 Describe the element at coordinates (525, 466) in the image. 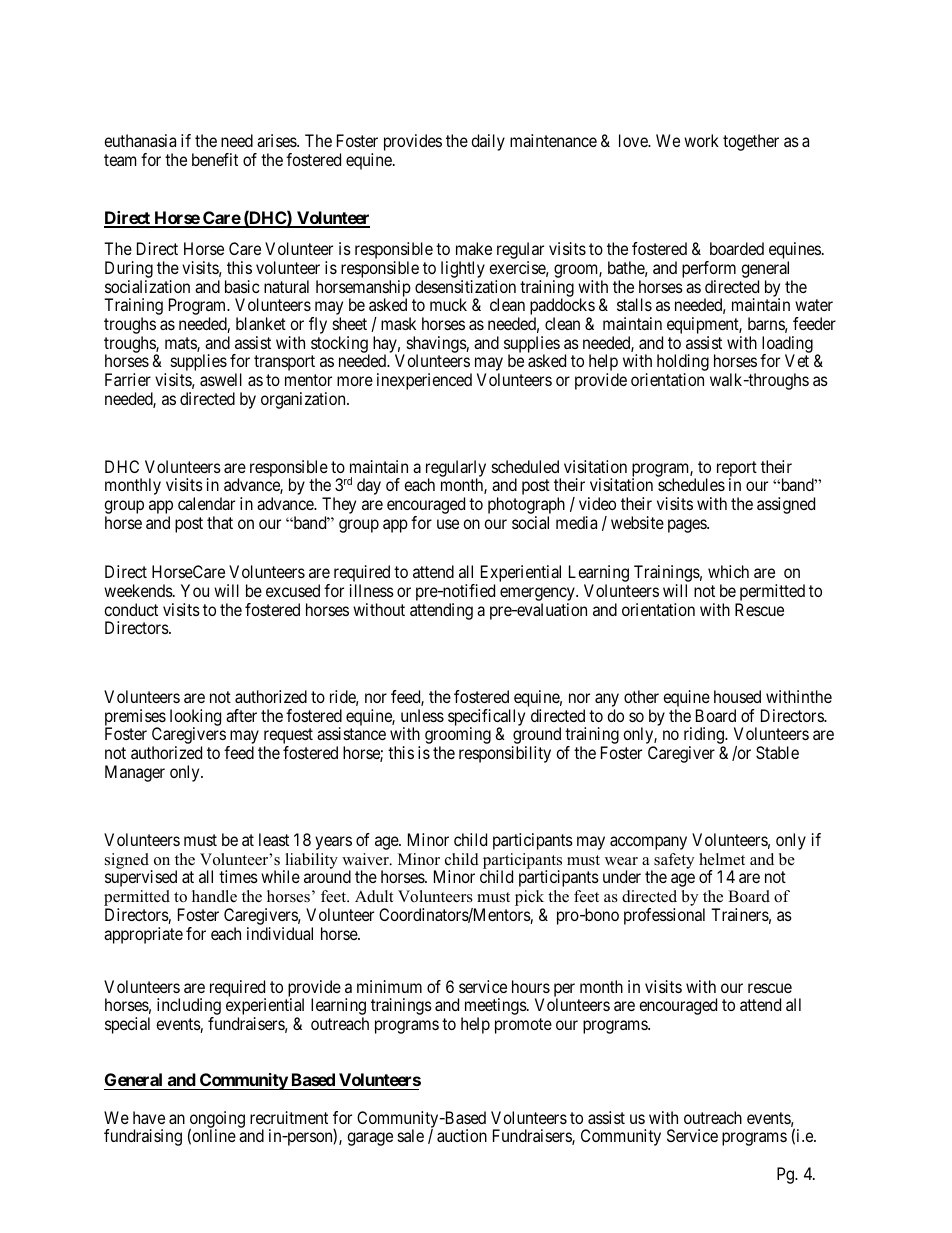

I see `scheduled` at that location.
